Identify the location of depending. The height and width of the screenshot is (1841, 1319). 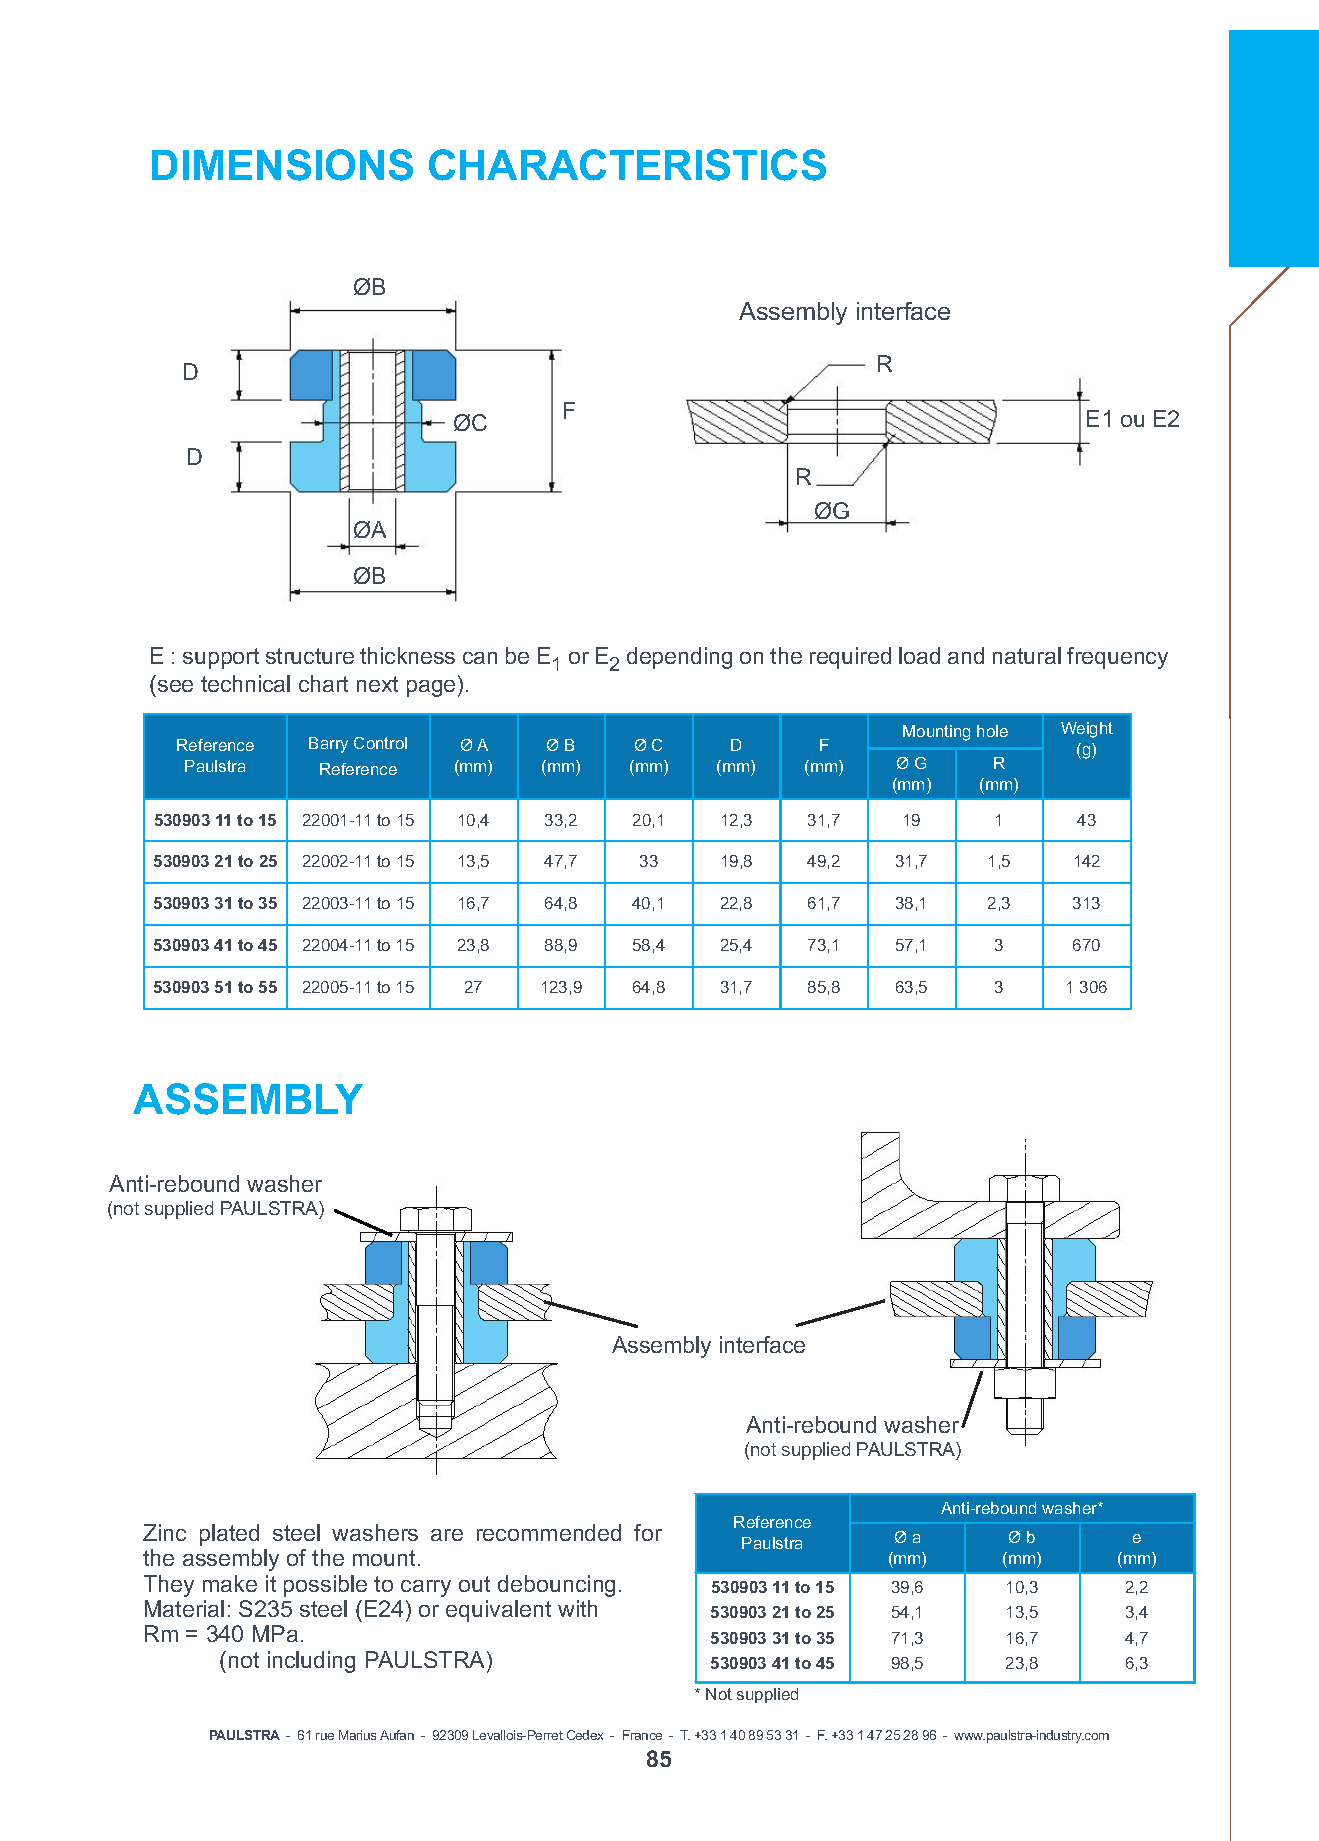
(679, 658).
